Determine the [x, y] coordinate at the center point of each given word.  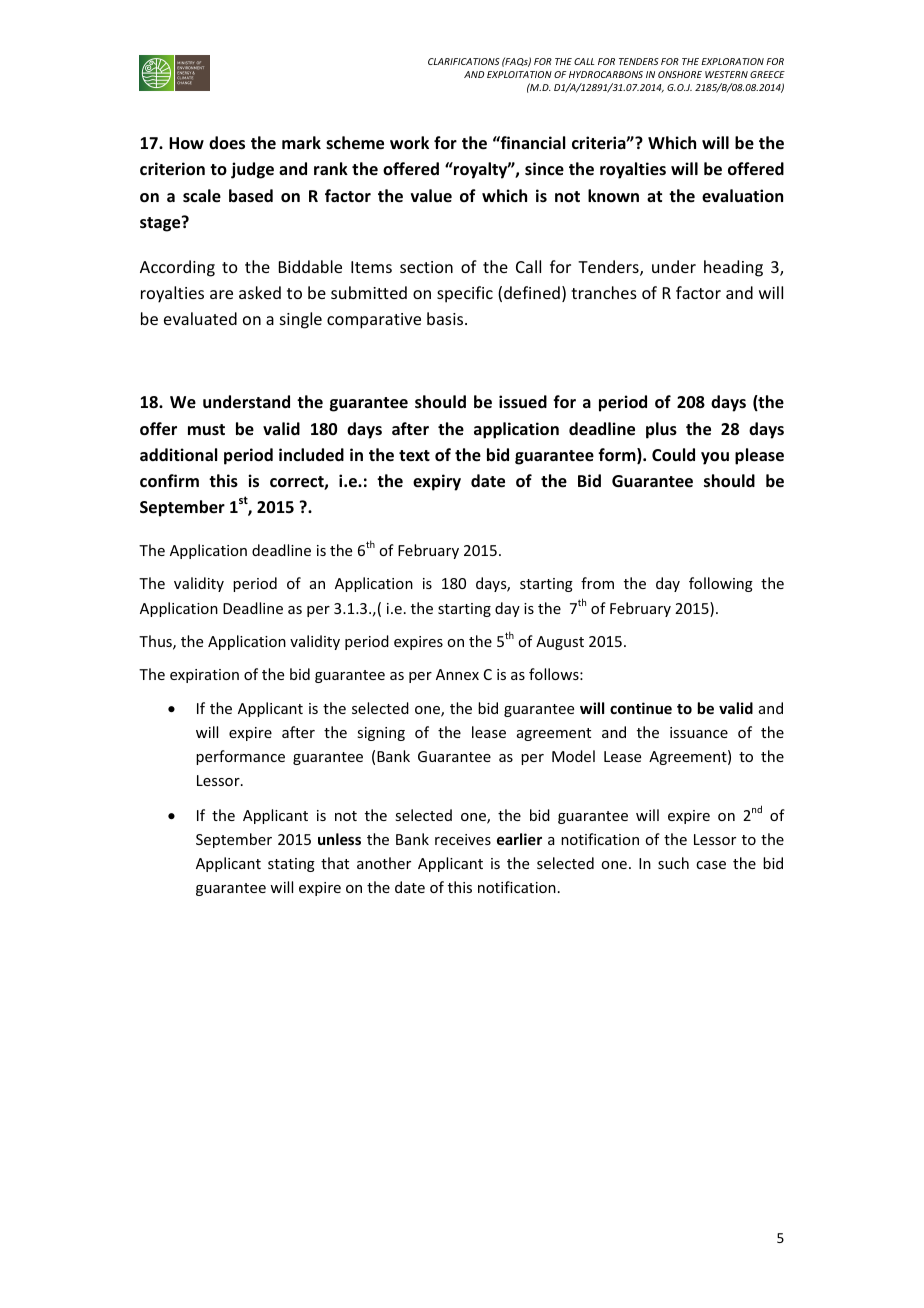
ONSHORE [680, 74]
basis [446, 318]
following [721, 584]
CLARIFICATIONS [464, 61]
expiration [204, 676]
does [227, 143]
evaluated [200, 318]
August [560, 643]
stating [291, 865]
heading [733, 268]
